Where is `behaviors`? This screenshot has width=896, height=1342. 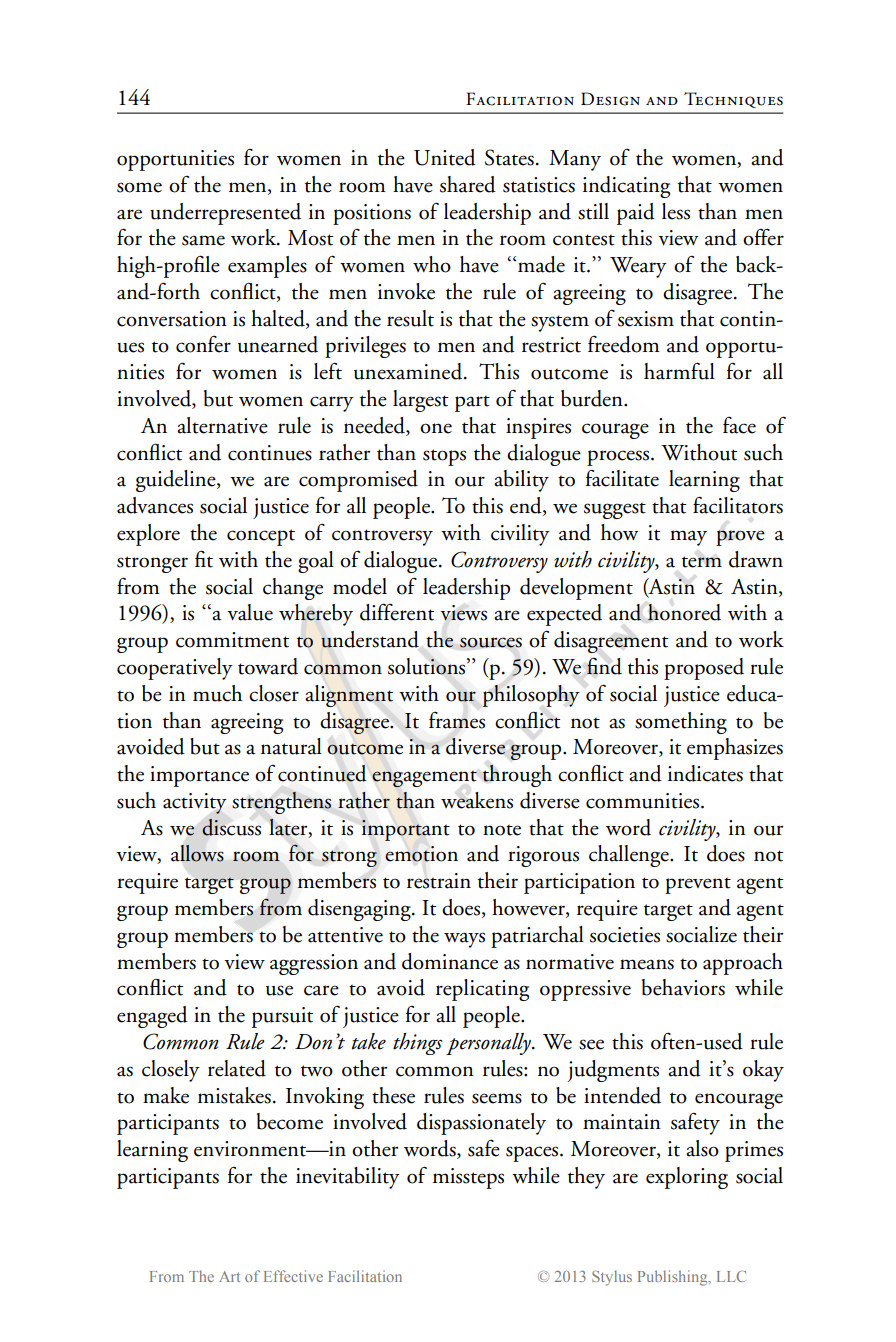
behaviors is located at coordinates (683, 987).
